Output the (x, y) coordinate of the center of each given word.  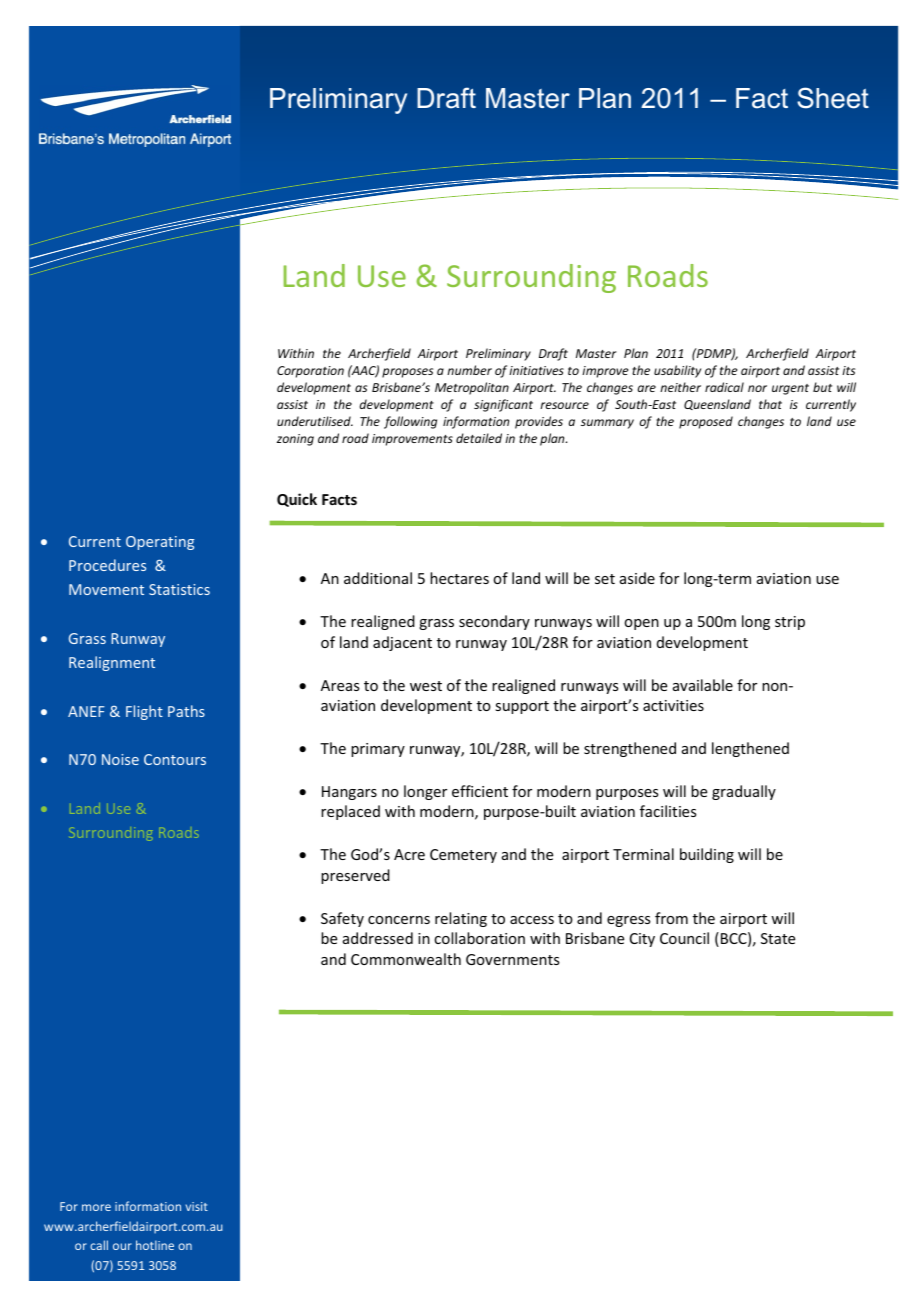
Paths (186, 711)
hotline (155, 1245)
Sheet (833, 98)
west (426, 686)
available (703, 685)
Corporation (310, 372)
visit (197, 1206)
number (469, 370)
